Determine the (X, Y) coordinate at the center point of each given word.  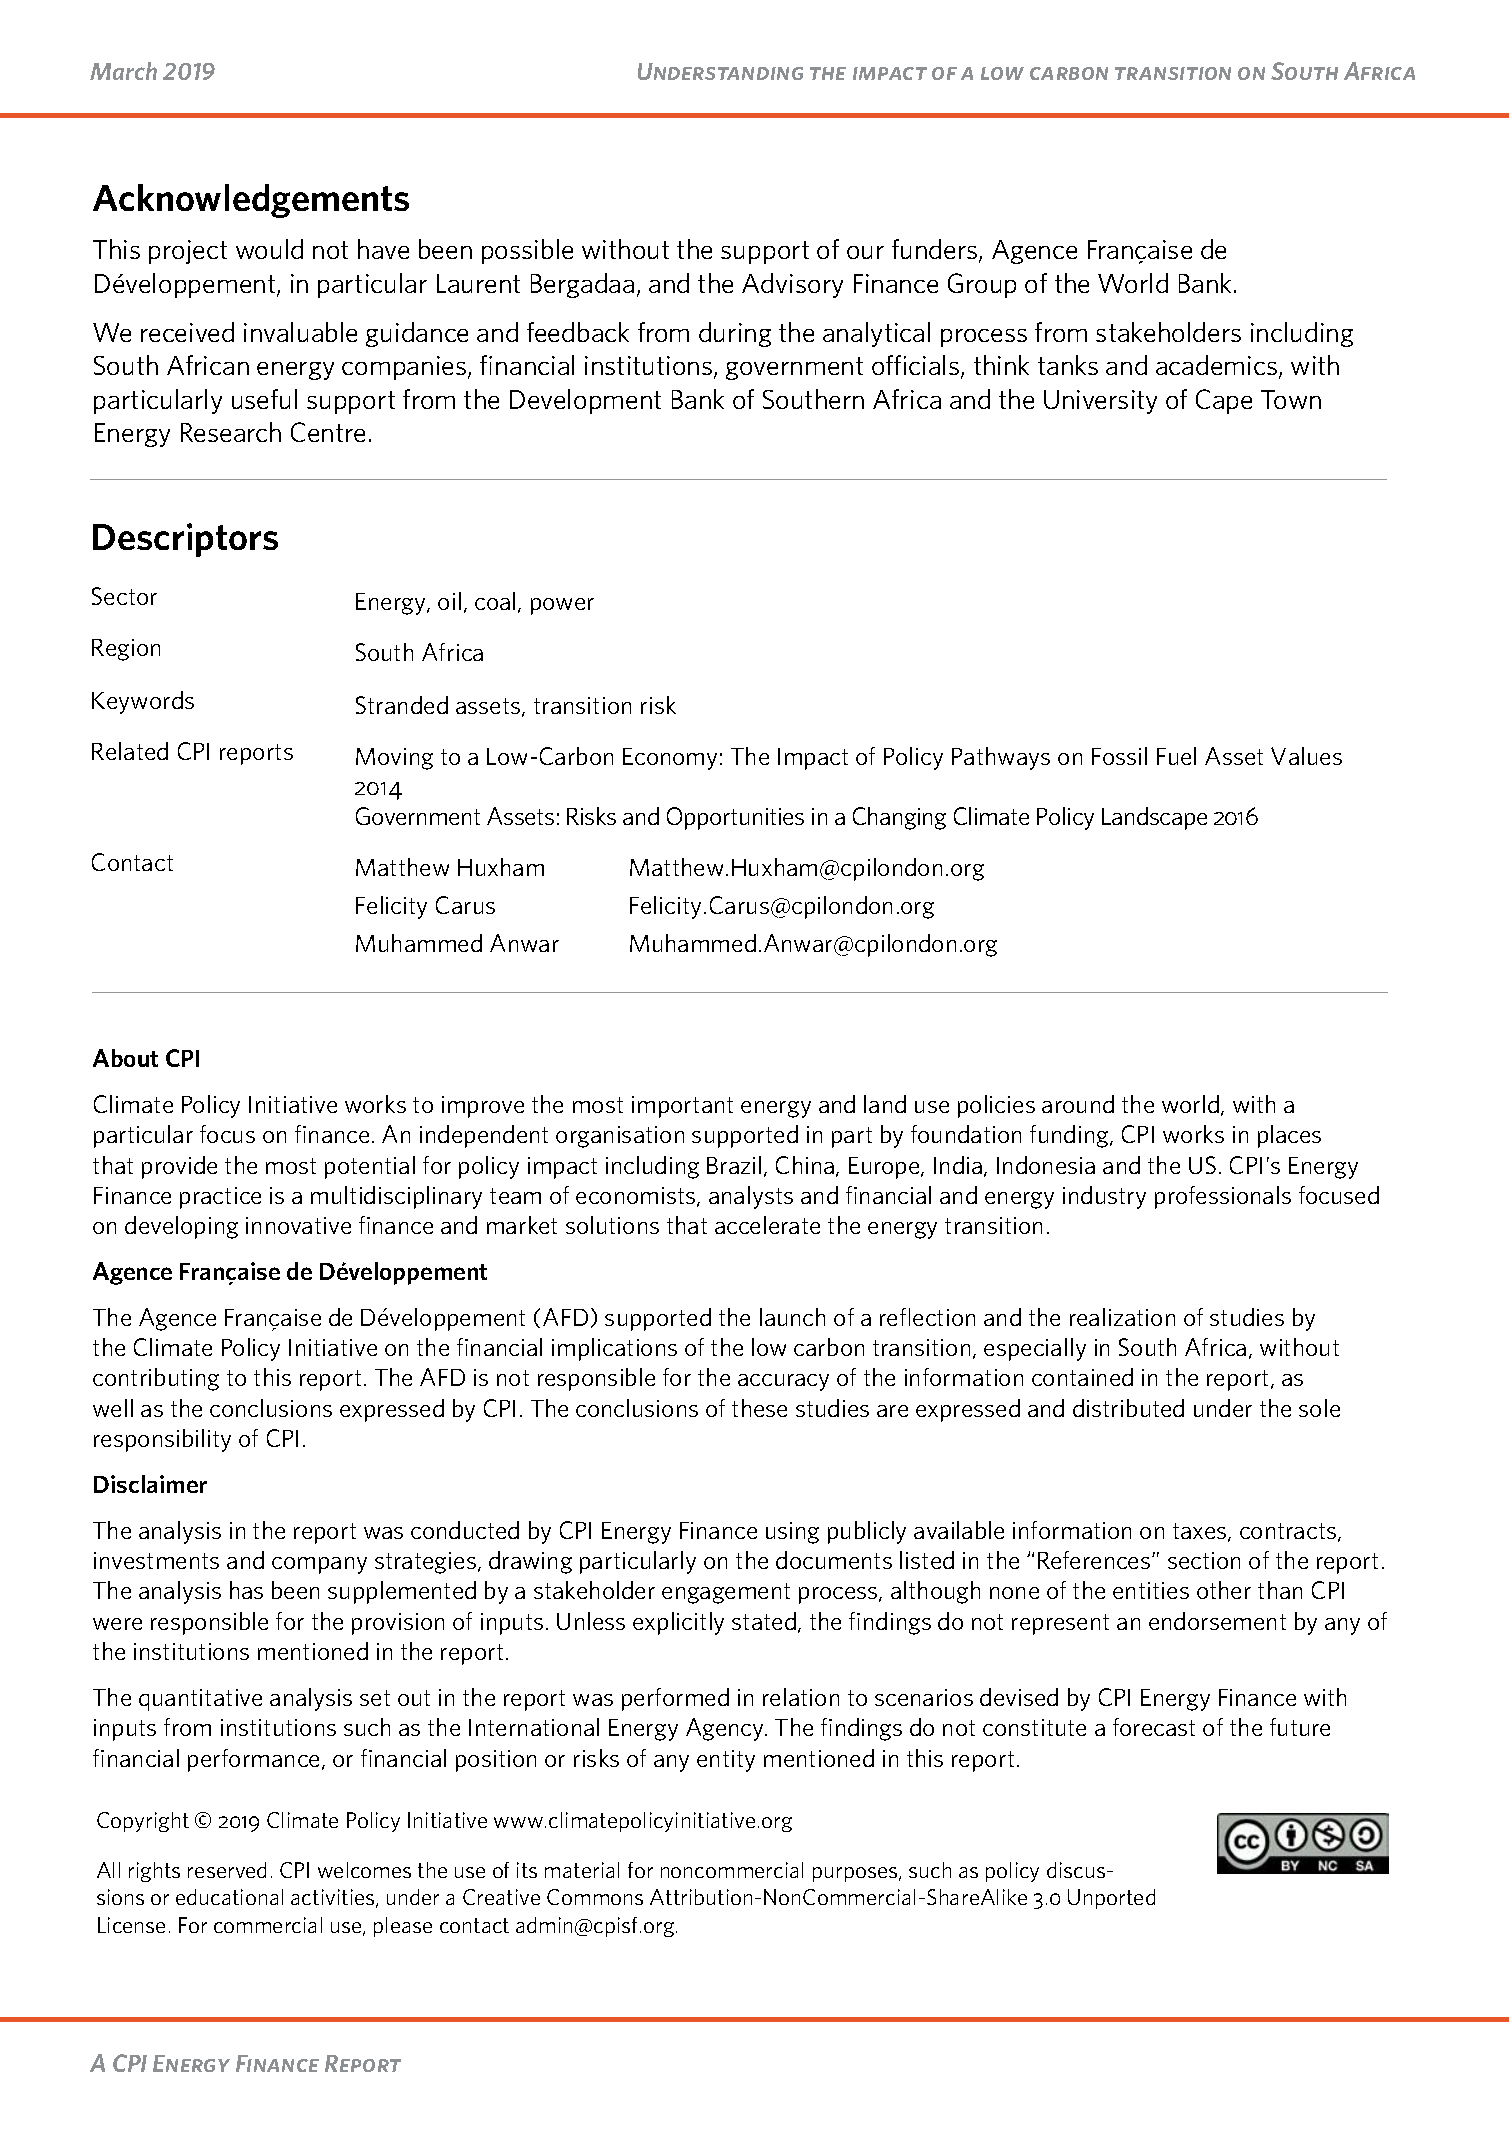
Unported (1111, 1899)
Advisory (792, 285)
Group (982, 285)
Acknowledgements (251, 201)
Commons (595, 1897)
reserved (227, 1870)
